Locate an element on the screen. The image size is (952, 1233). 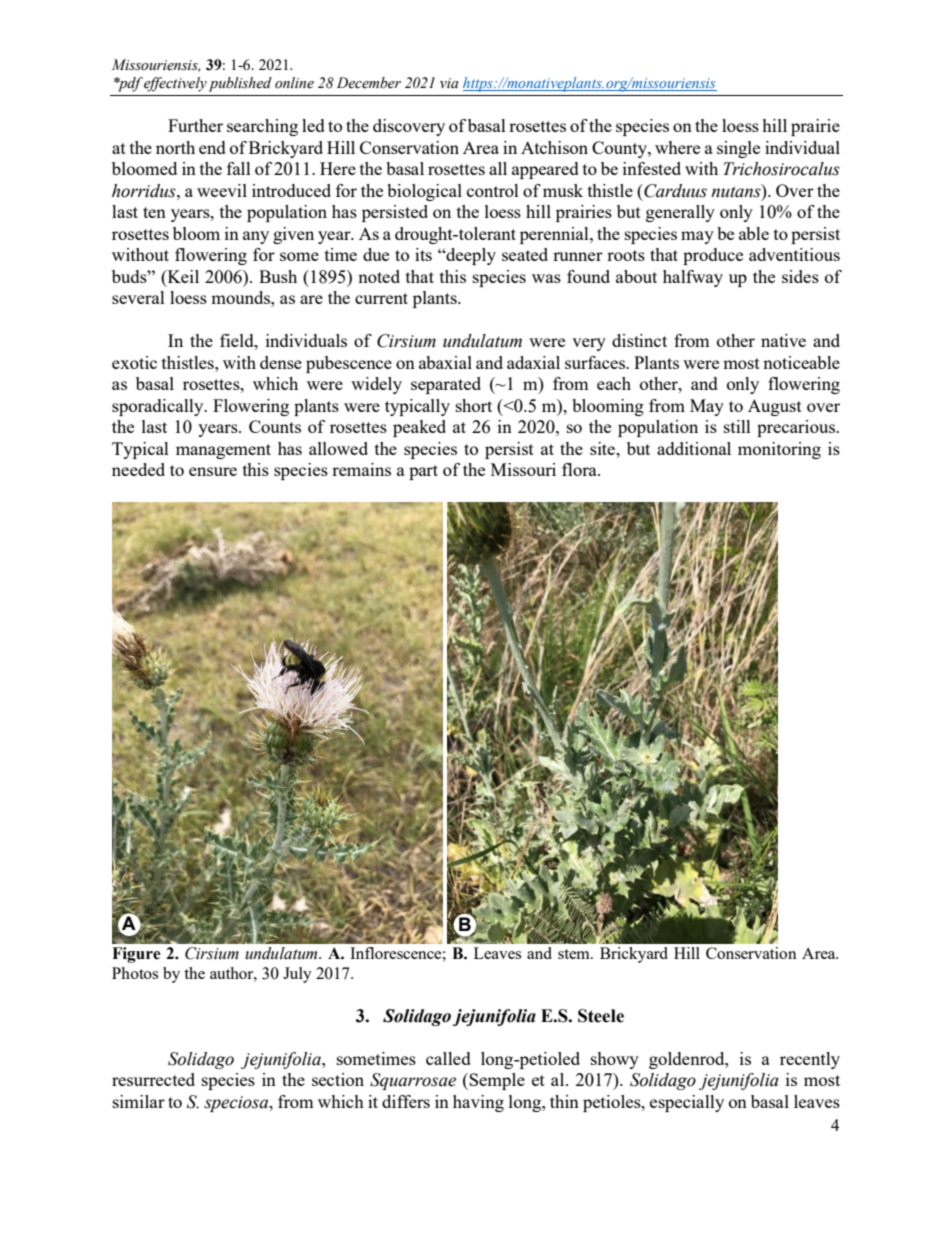
ensure is located at coordinates (213, 471).
